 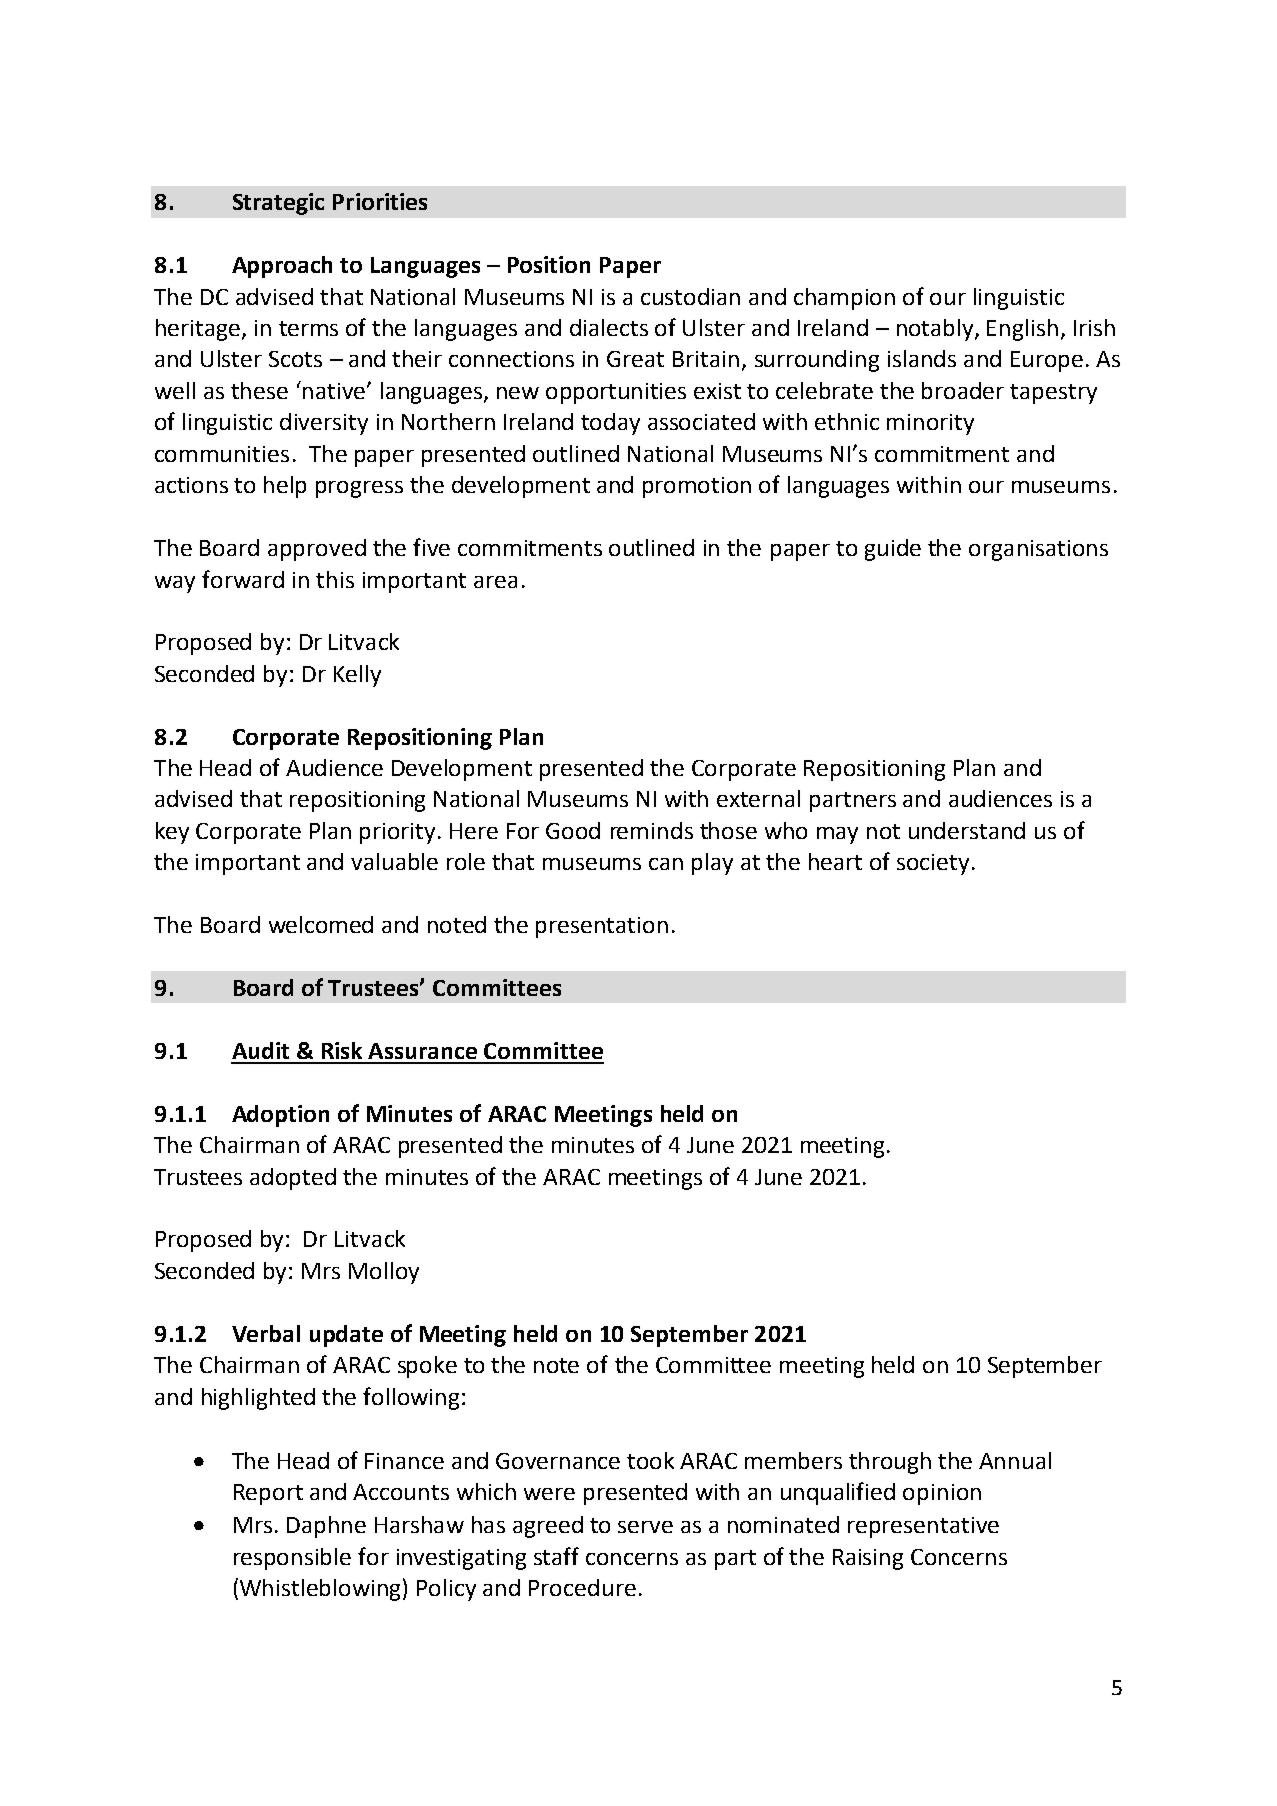 What do you see at coordinates (1022, 330) in the screenshot?
I see `English` at bounding box center [1022, 330].
